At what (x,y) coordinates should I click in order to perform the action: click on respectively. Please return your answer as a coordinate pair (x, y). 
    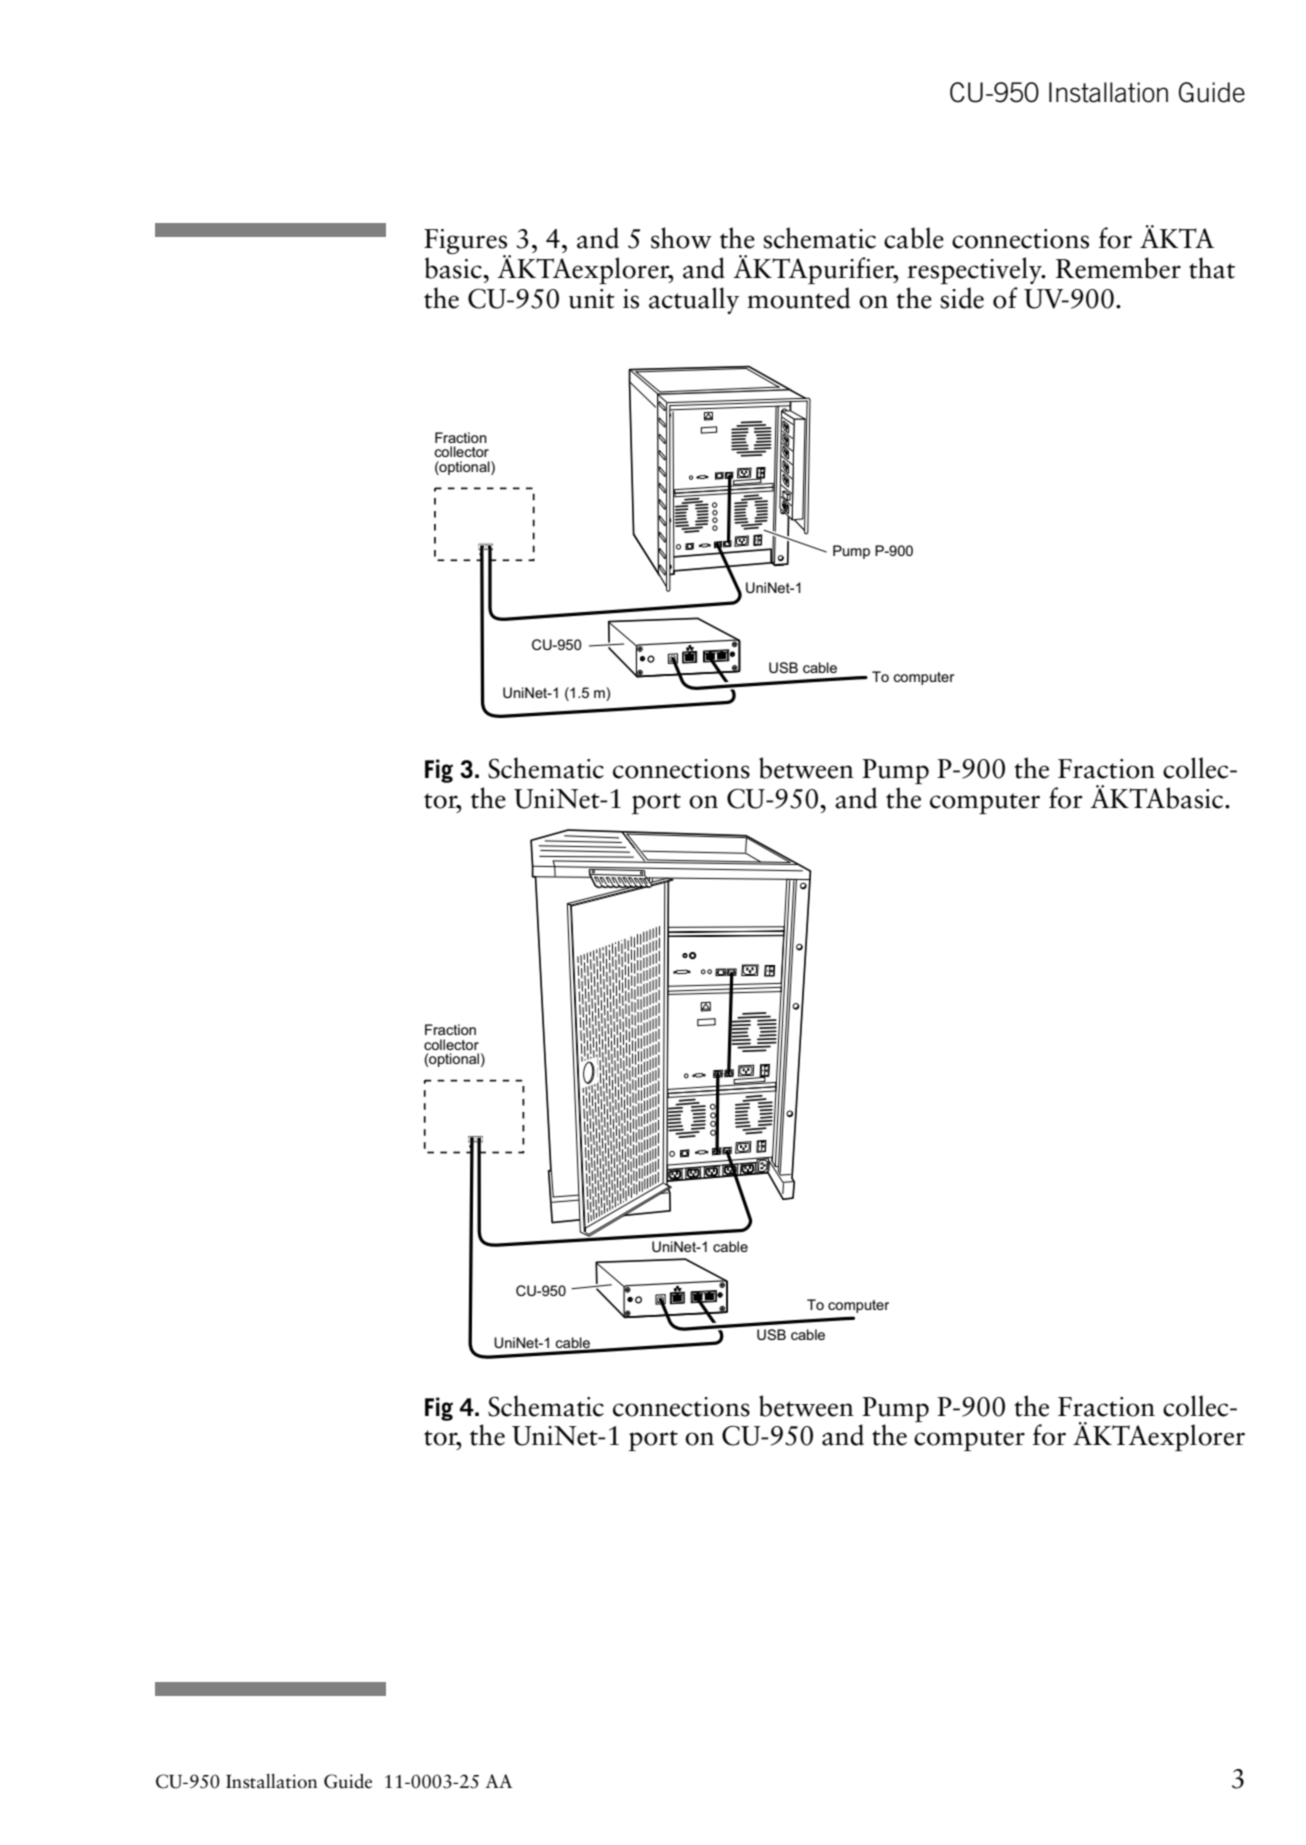
    Looking at the image, I should click on (975, 270).
